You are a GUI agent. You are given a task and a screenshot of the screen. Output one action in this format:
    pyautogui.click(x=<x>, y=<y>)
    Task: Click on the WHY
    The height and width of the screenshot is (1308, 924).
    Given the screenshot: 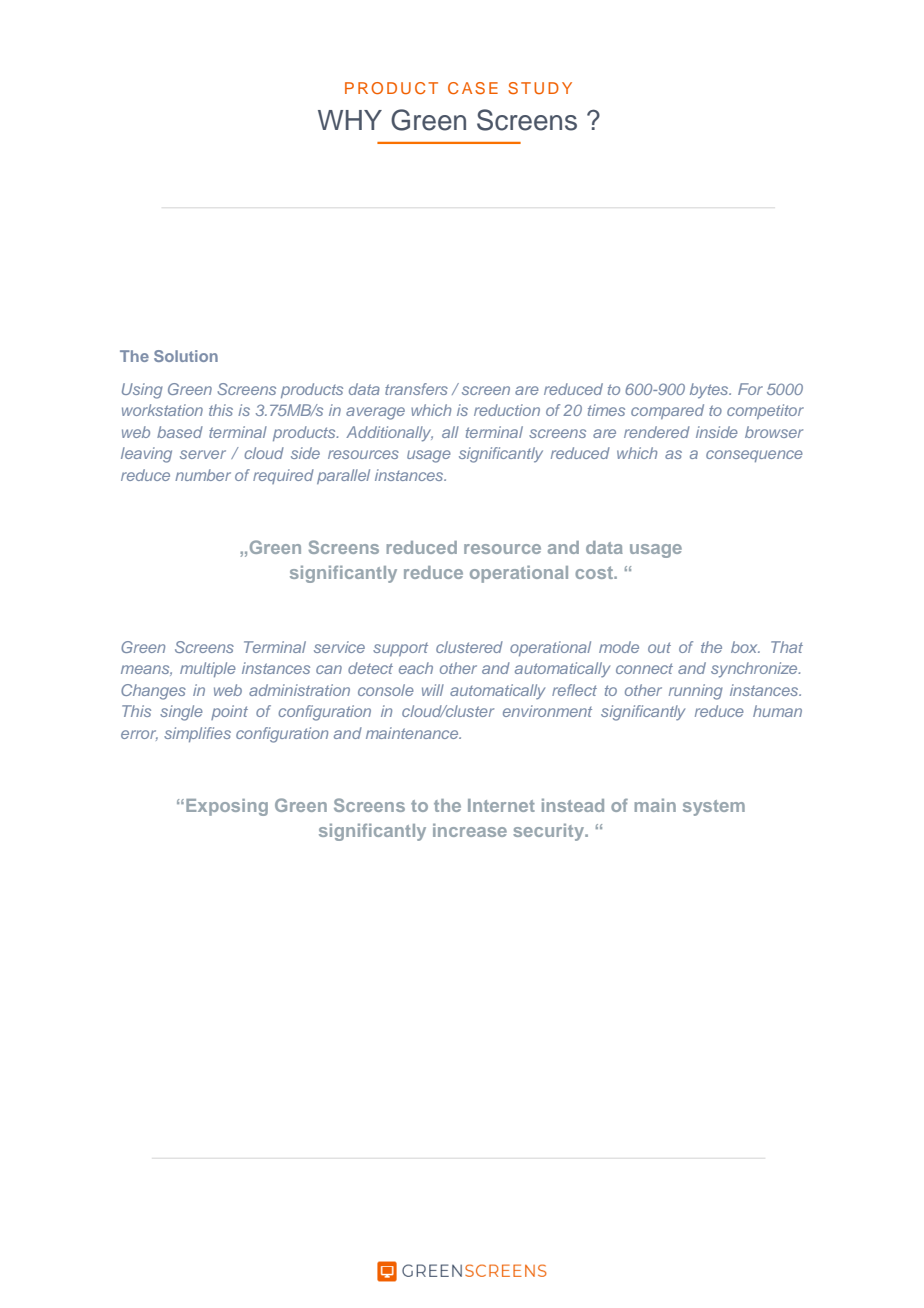 What is the action you would take?
    pyautogui.click(x=350, y=120)
